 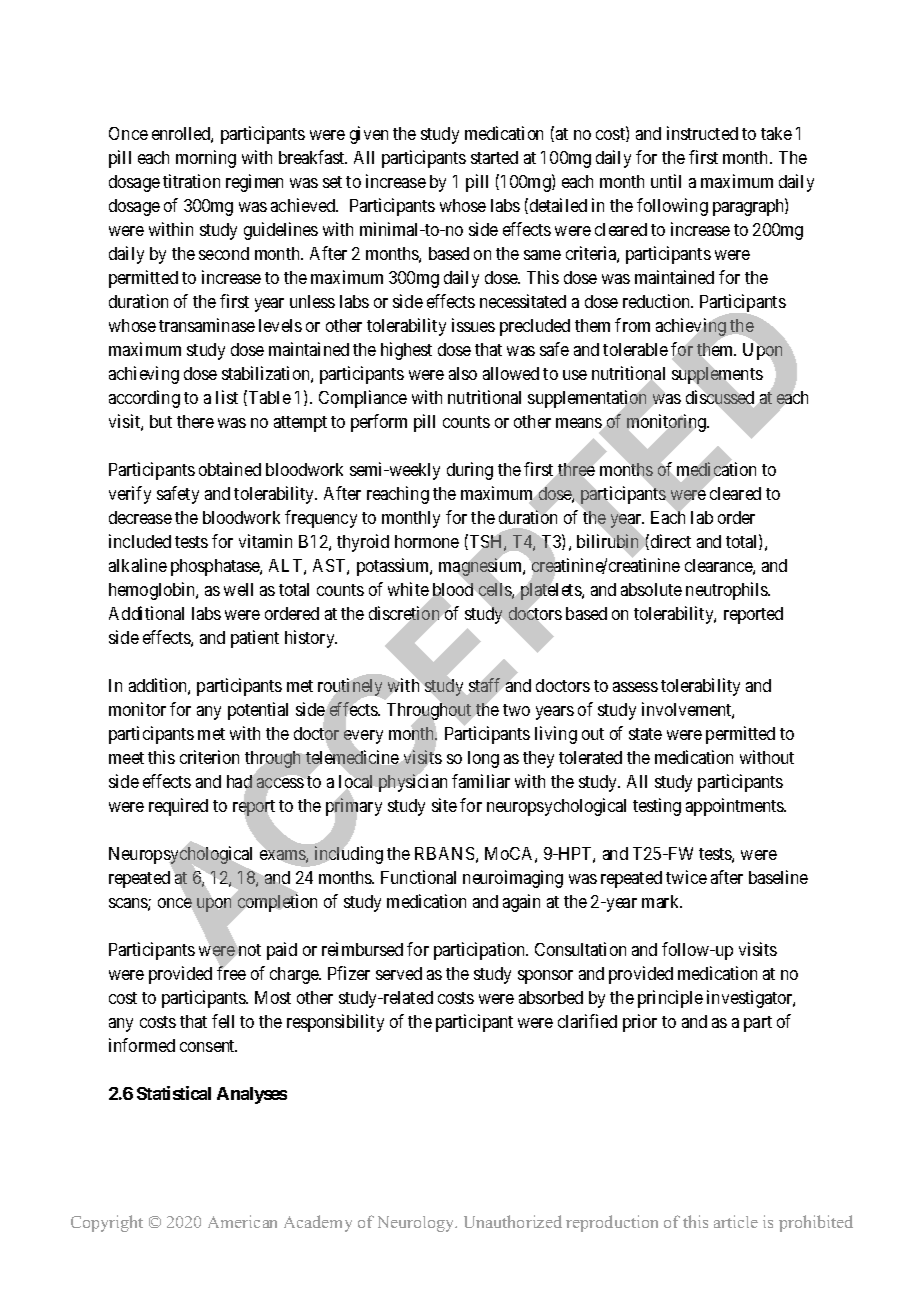 What do you see at coordinates (418, 877) in the page?
I see `Functional` at bounding box center [418, 877].
